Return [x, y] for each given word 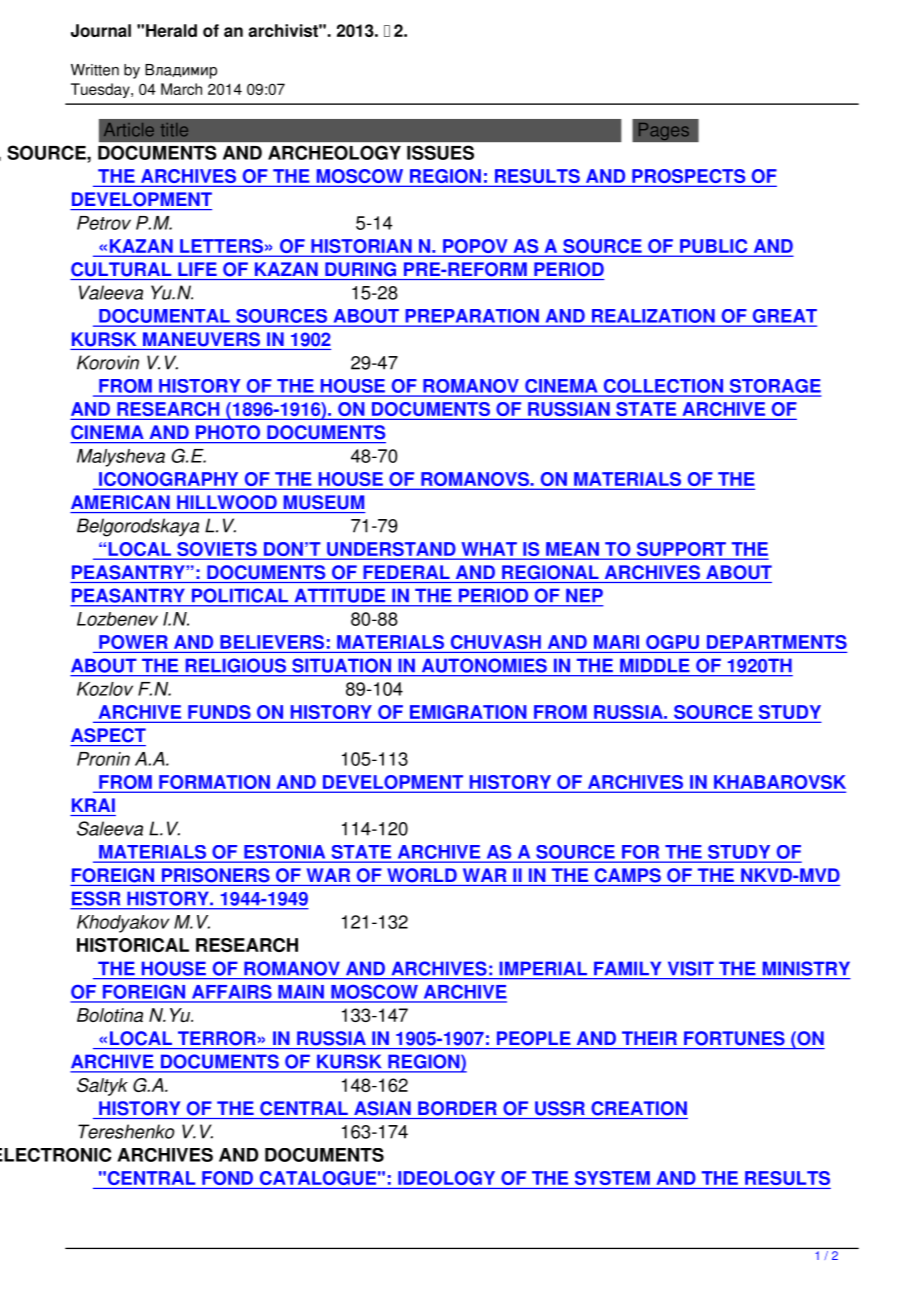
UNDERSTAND [391, 550]
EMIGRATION [468, 713]
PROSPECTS [689, 177]
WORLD [422, 875]
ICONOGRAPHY [169, 480]
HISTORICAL [133, 945]
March [181, 89]
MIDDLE [654, 665]
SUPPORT [681, 550]
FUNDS [219, 713]
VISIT [691, 968]
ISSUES [440, 152]
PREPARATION [472, 316]
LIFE [197, 269]
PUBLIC [714, 247]
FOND [227, 1178]
